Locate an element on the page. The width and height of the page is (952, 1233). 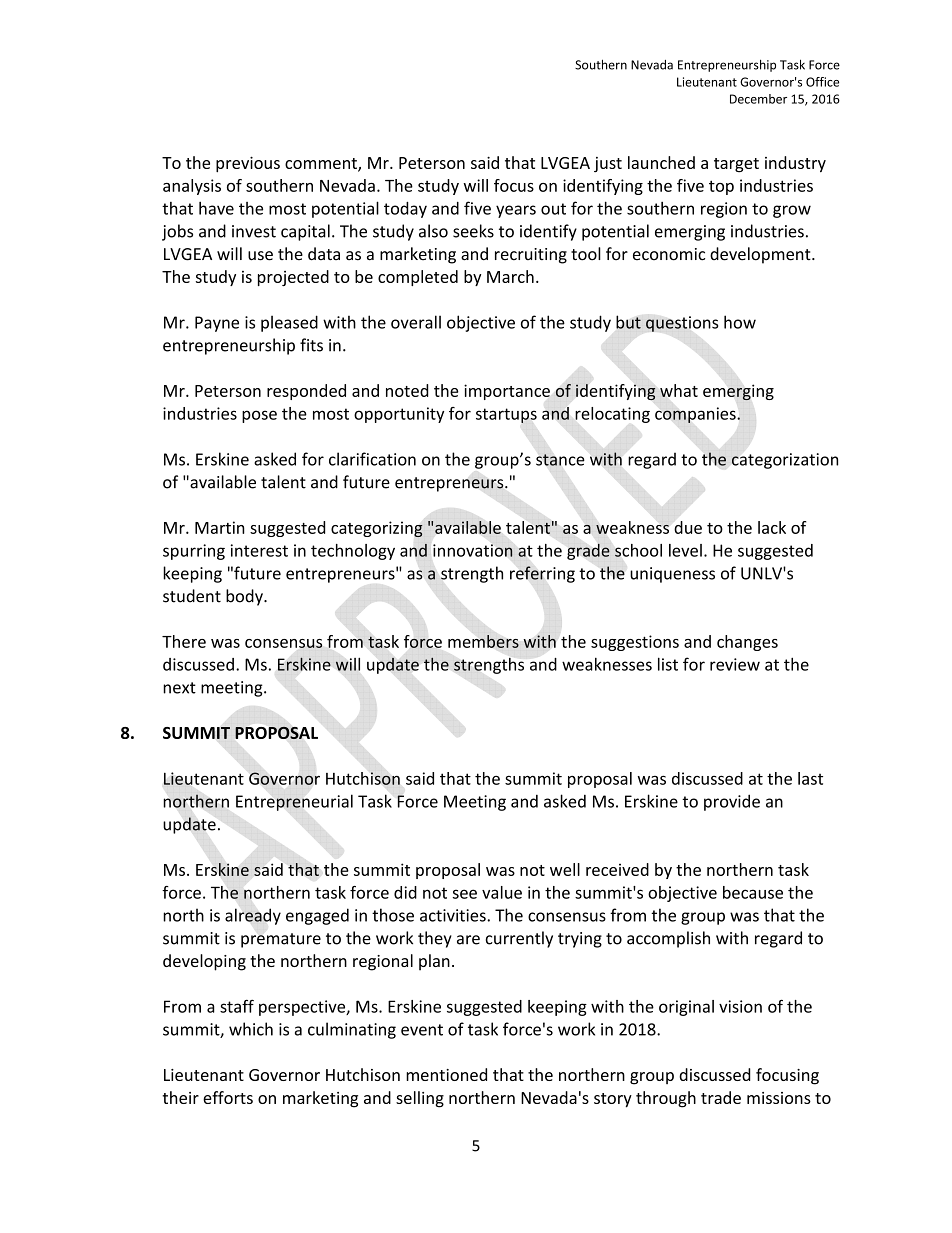
changes is located at coordinates (747, 643).
